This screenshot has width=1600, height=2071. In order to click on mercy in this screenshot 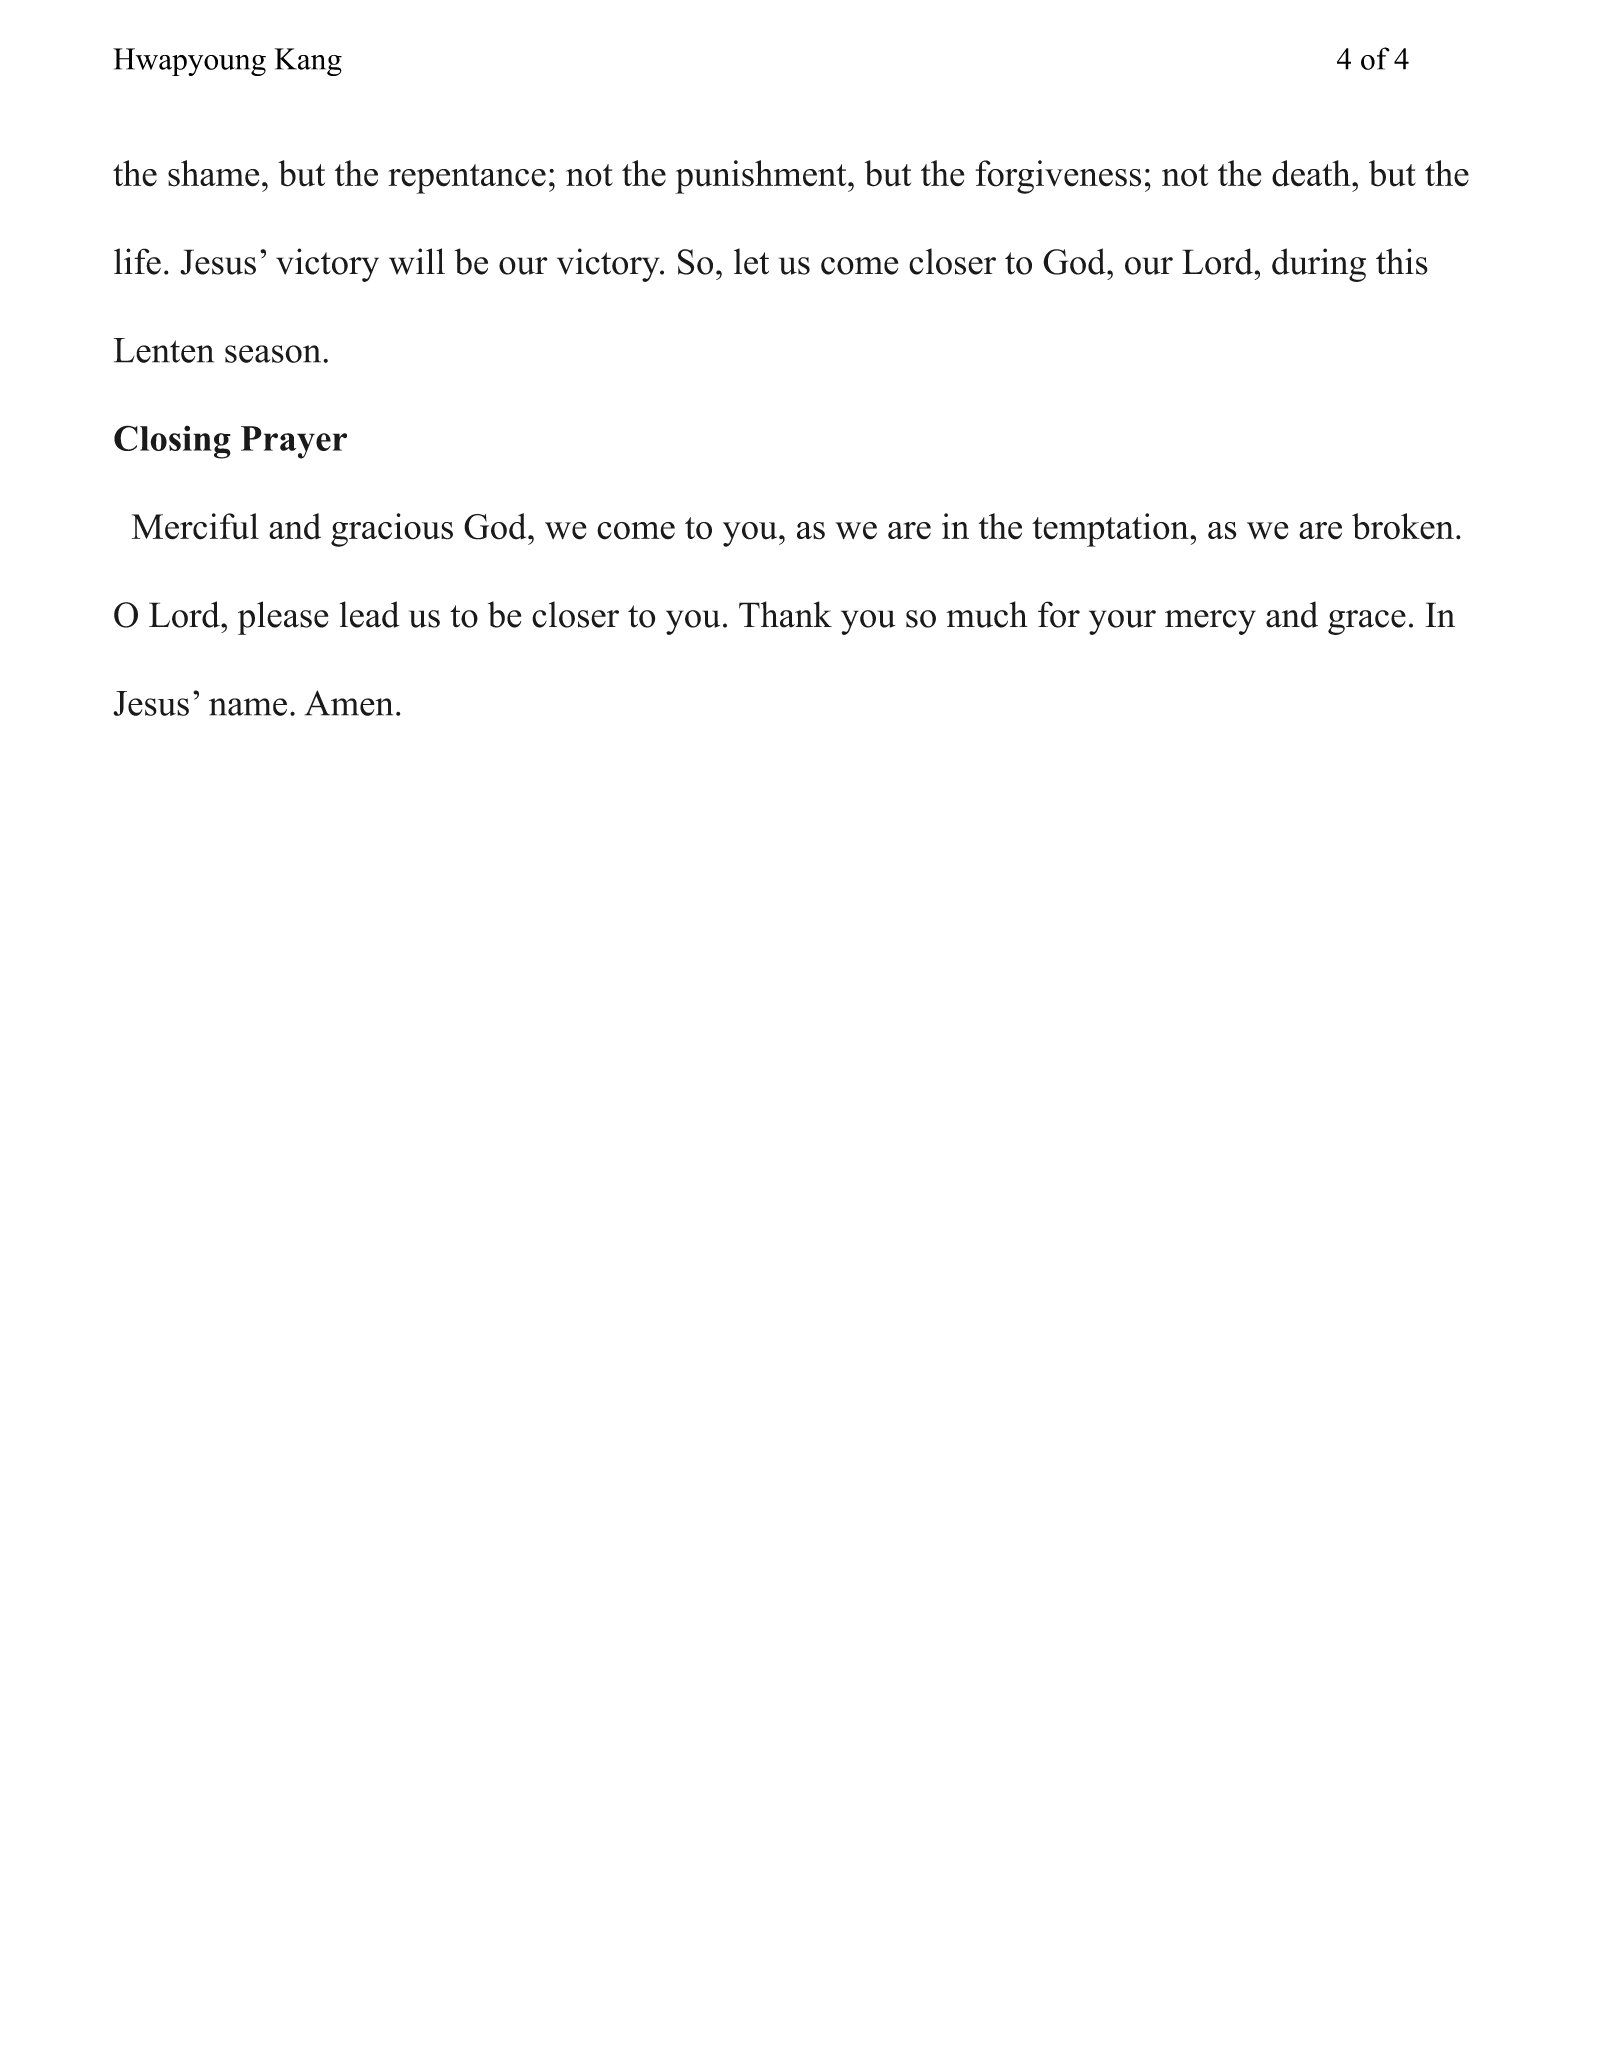, I will do `click(1210, 622)`.
